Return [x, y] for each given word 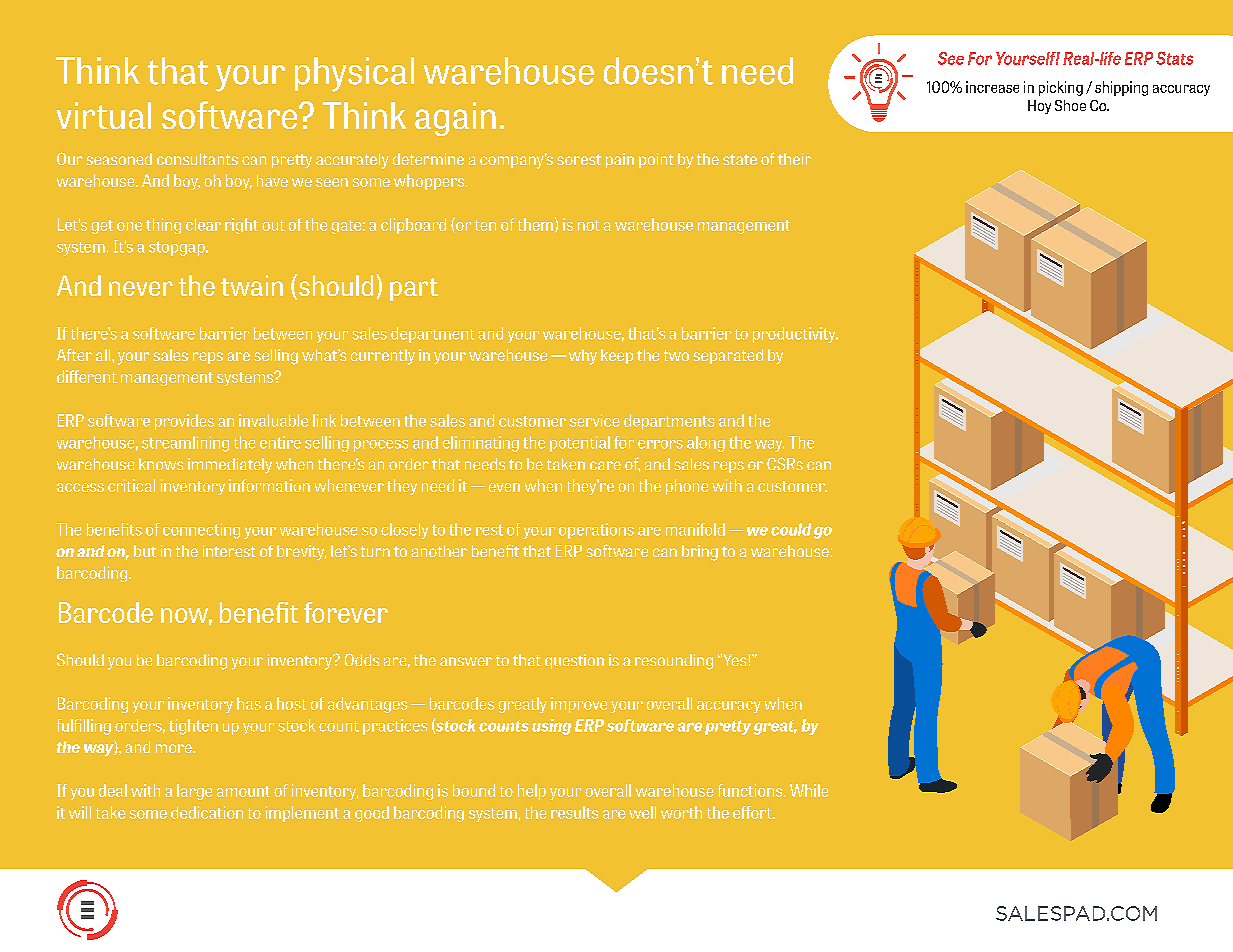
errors [660, 444]
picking [1061, 88]
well [642, 812]
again [455, 119]
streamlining [185, 444]
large [194, 792]
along [706, 444]
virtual [103, 115]
